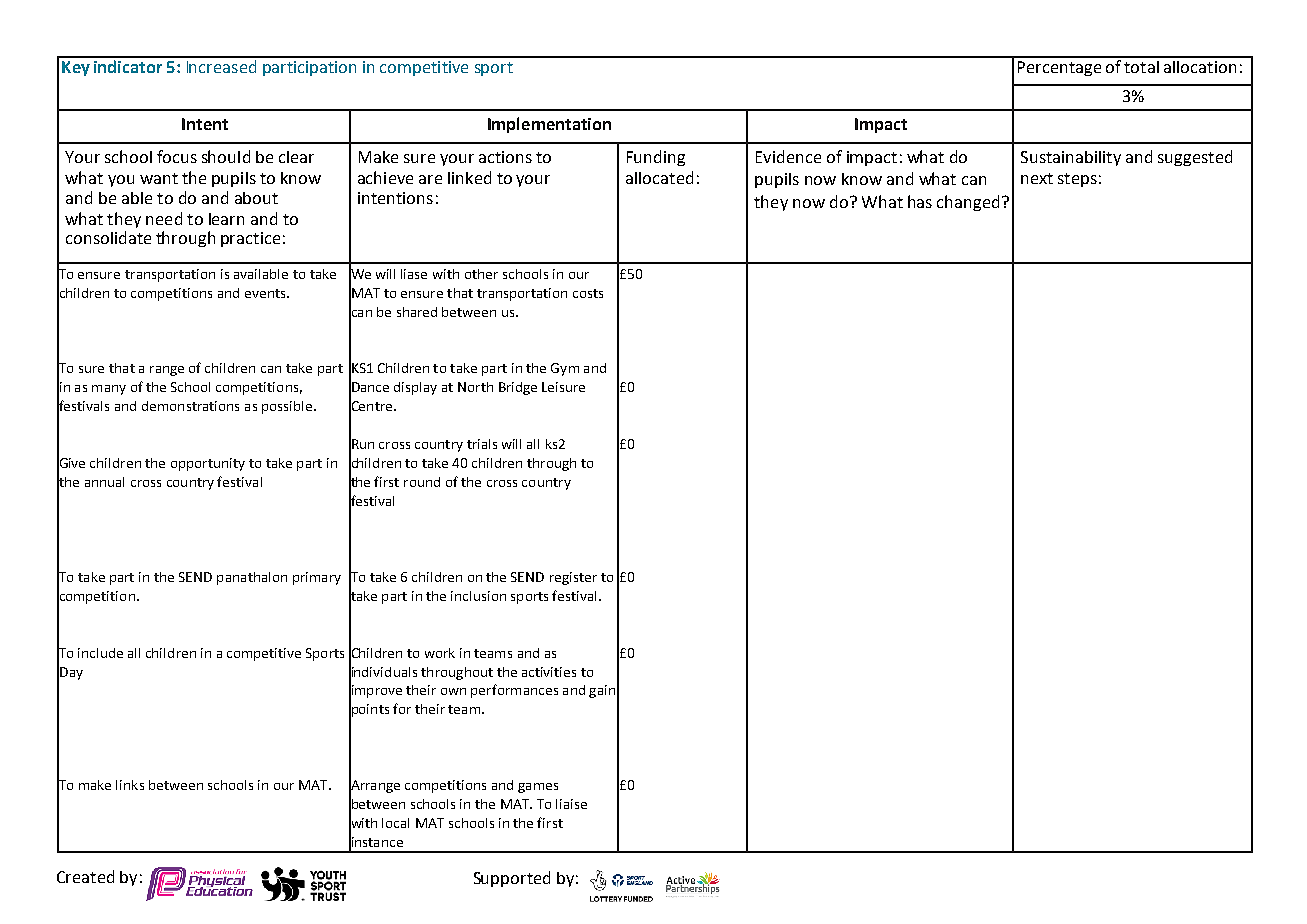 This page has width=1307, height=924. Describe the element at coordinates (76, 68) in the page. I see `Key` at that location.
